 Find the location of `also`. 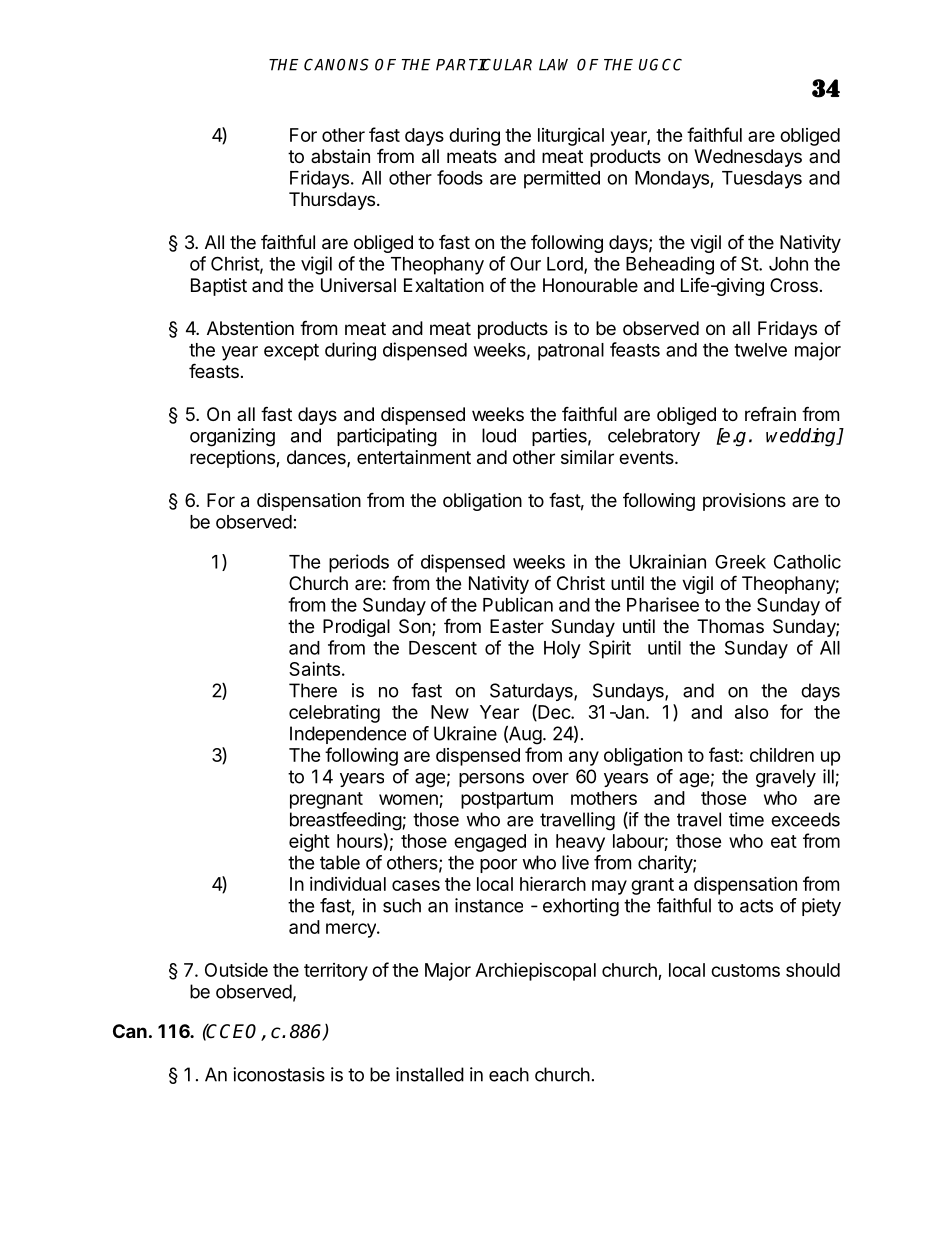

also is located at coordinates (752, 712).
